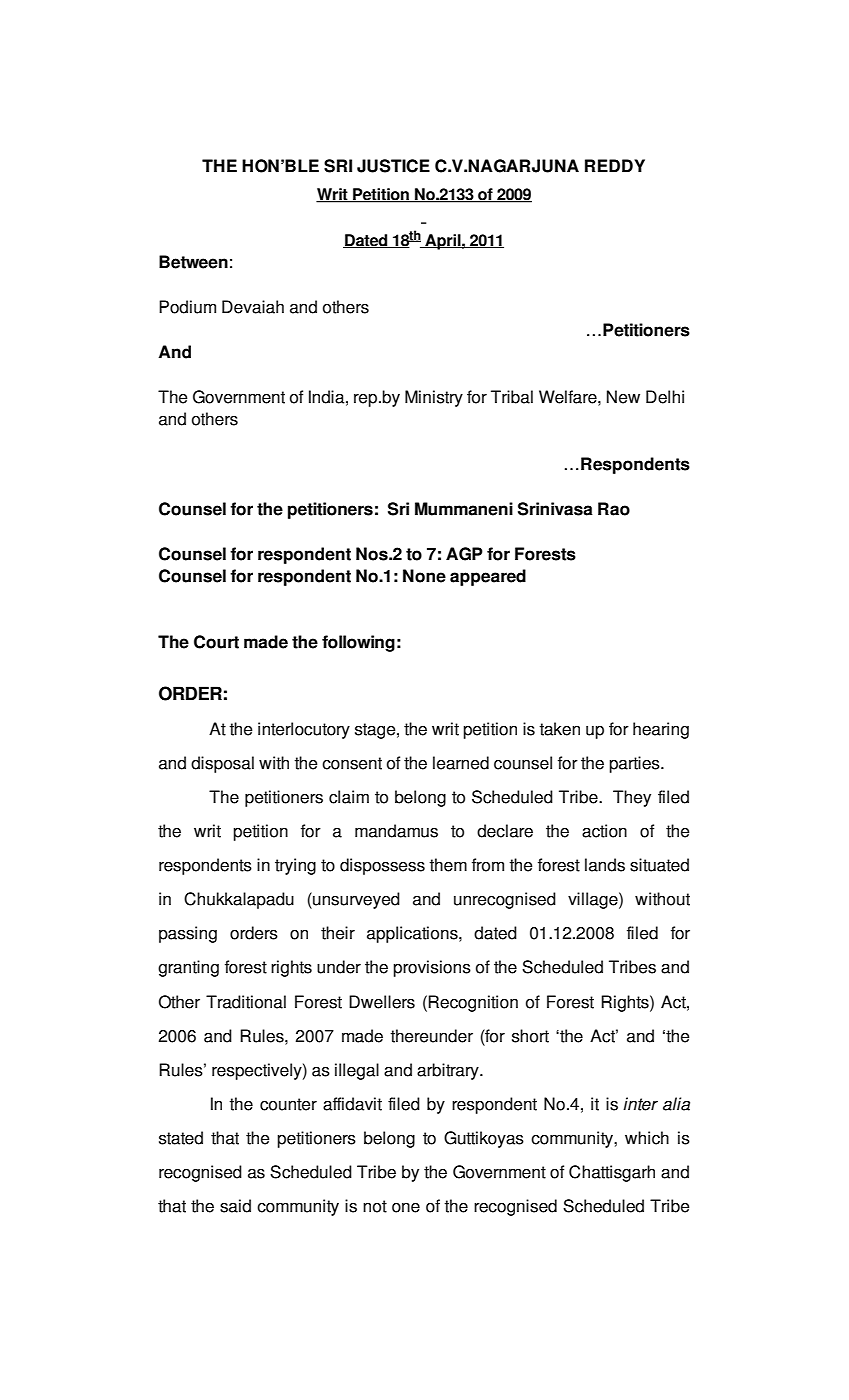 The width and height of the document is (849, 1400). I want to click on REDDY, so click(615, 165).
